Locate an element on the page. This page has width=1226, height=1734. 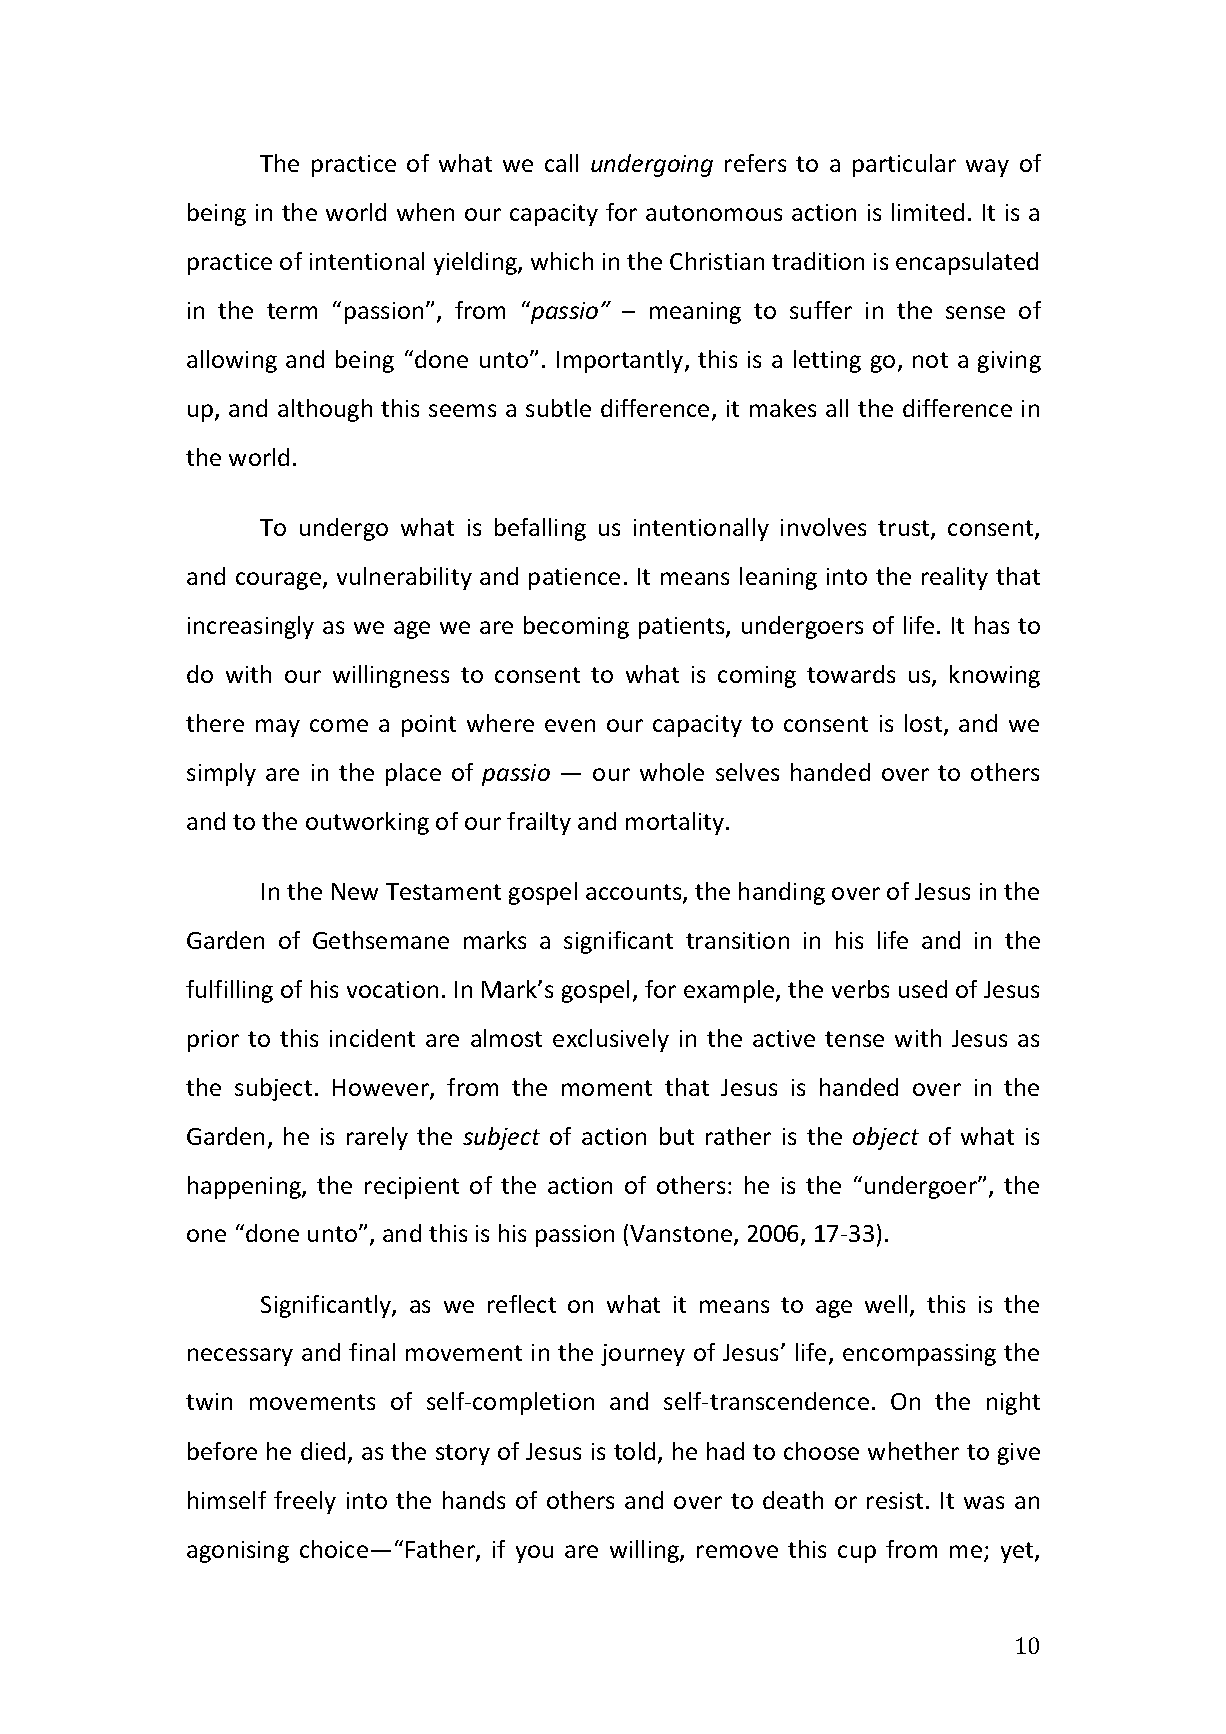
courage is located at coordinates (280, 581).
